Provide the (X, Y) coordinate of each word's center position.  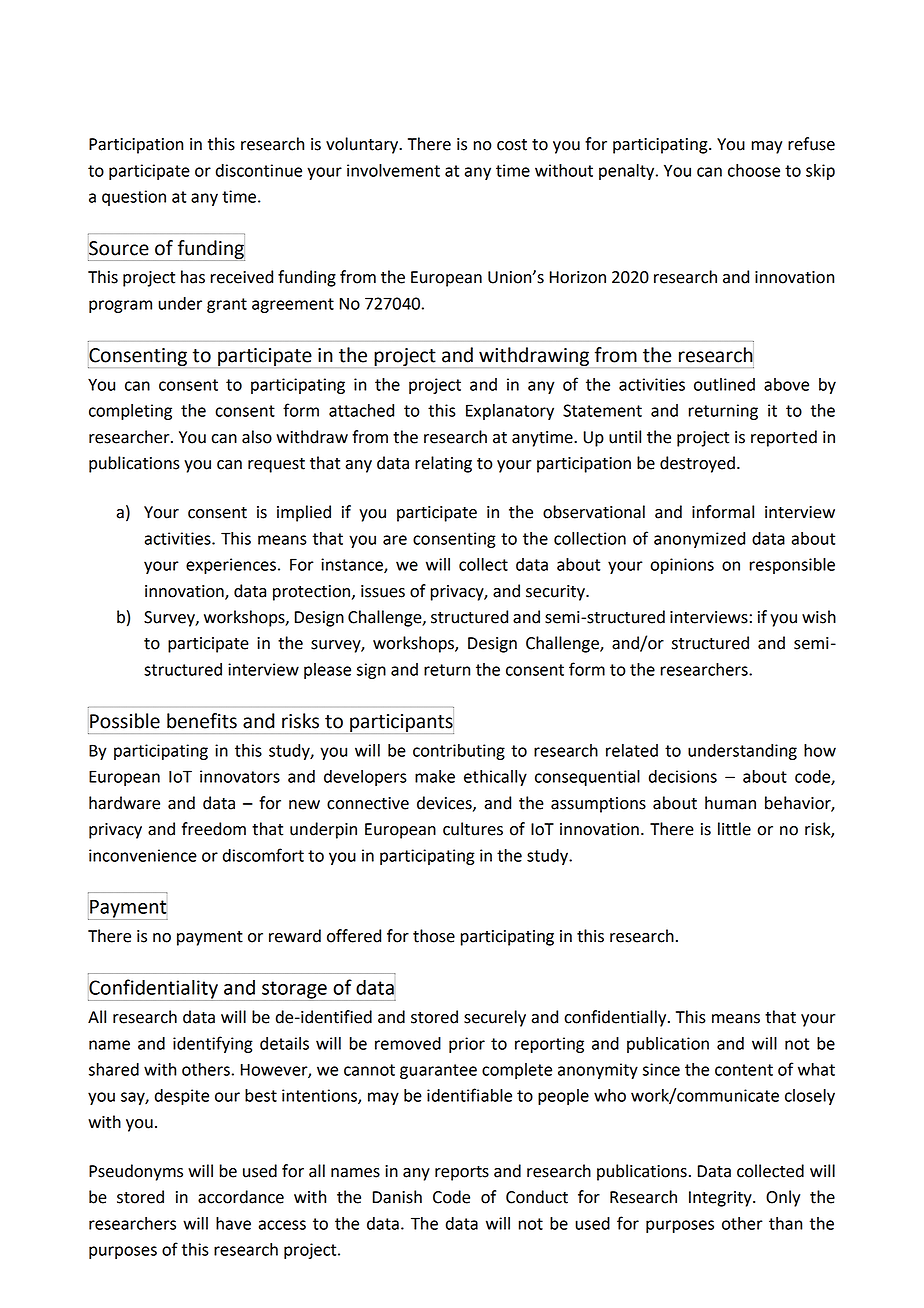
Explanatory (510, 412)
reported (784, 438)
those (434, 936)
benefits (202, 721)
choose (754, 170)
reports (462, 1173)
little (734, 829)
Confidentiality (154, 989)
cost (512, 145)
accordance (241, 1197)
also (257, 437)
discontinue (259, 170)
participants (402, 722)
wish (819, 617)
